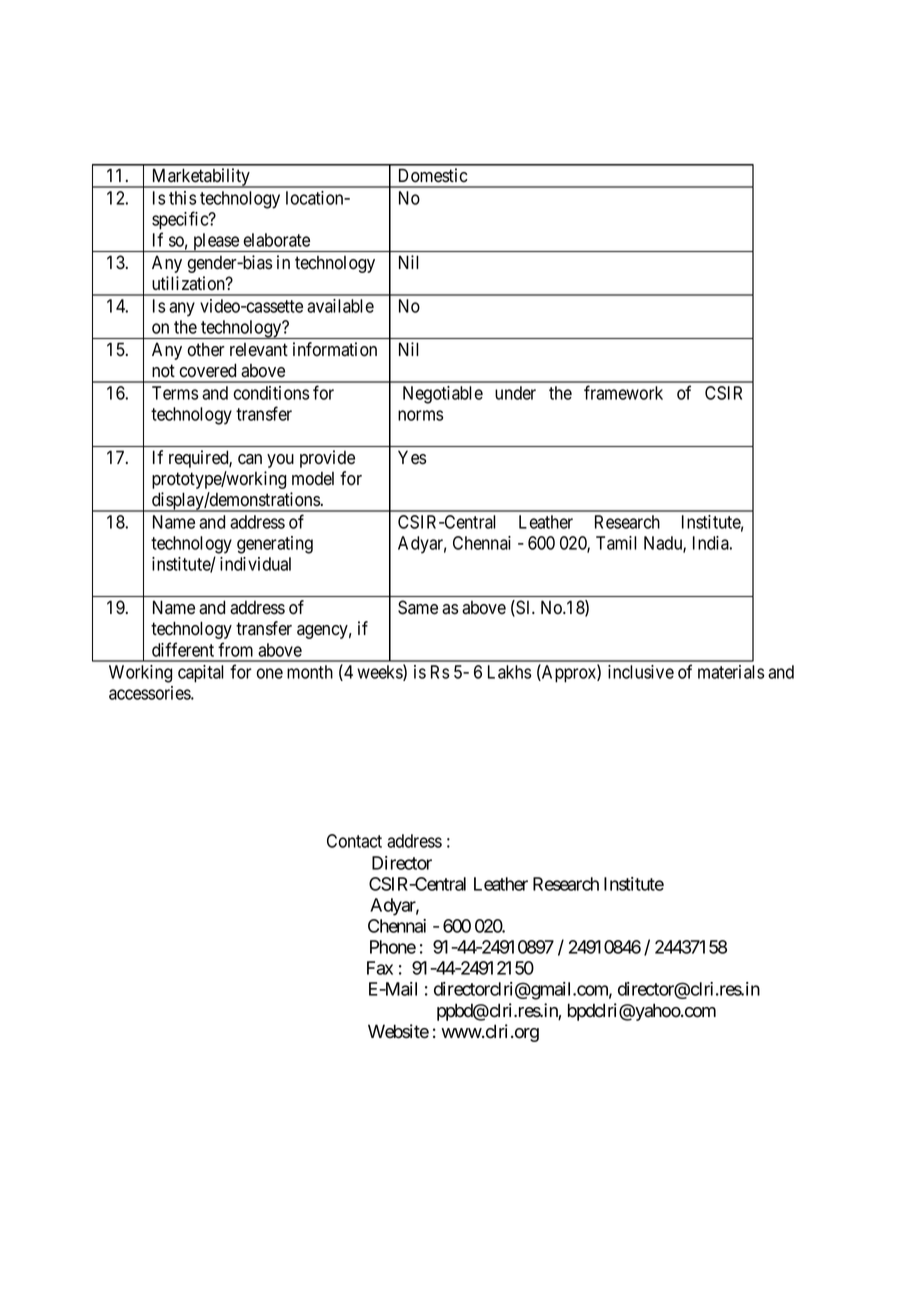 The width and height of the document is (924, 1308). What do you see at coordinates (616, 543) in the document?
I see `Tamil` at bounding box center [616, 543].
